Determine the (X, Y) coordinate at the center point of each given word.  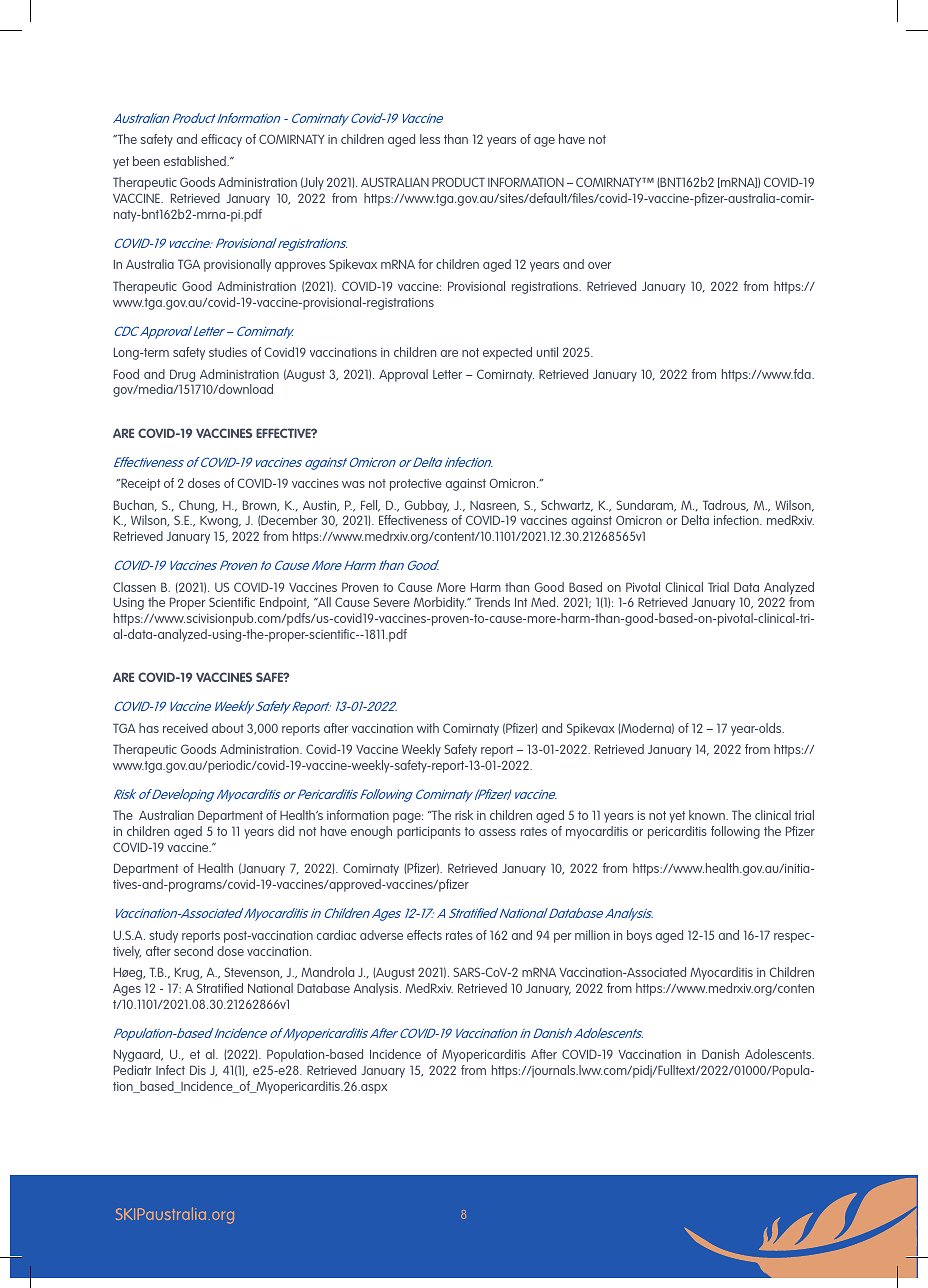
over (599, 265)
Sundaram (646, 506)
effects (424, 935)
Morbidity (440, 603)
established (196, 161)
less (430, 139)
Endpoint (284, 603)
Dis (198, 1070)
